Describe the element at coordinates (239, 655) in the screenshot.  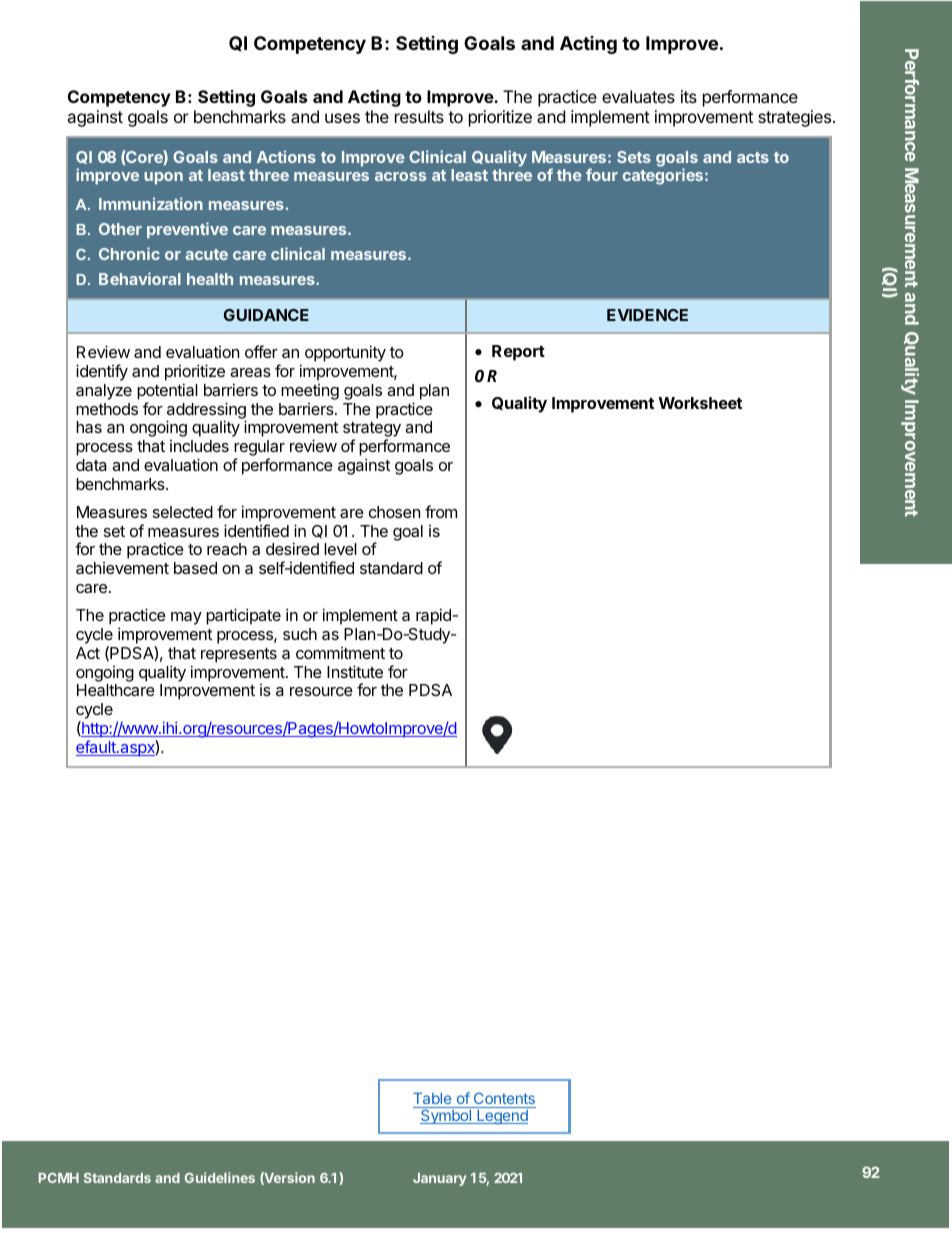
I see `represents` at that location.
